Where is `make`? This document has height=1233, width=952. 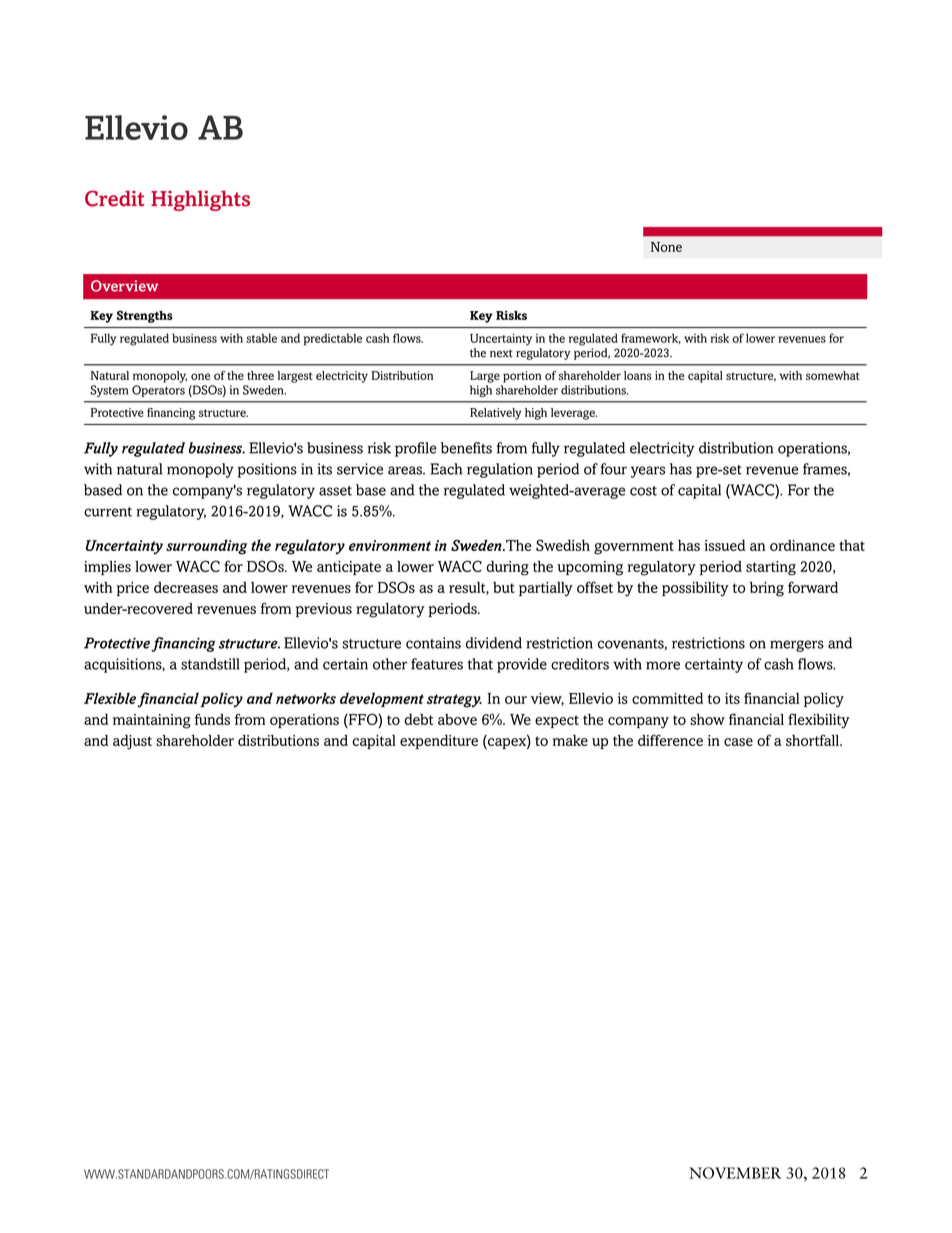 make is located at coordinates (570, 740).
